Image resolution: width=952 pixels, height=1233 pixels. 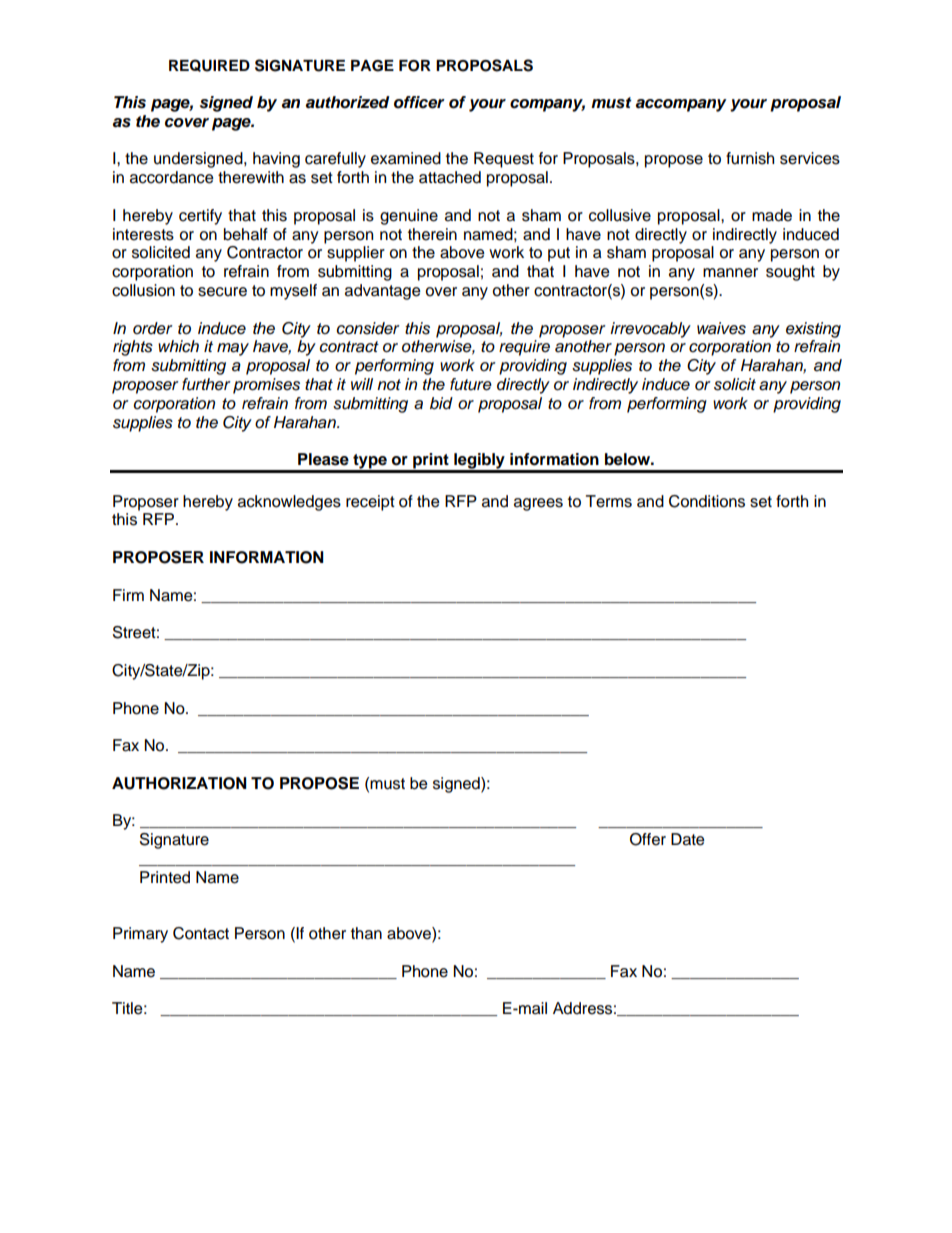 I want to click on having, so click(x=276, y=160).
